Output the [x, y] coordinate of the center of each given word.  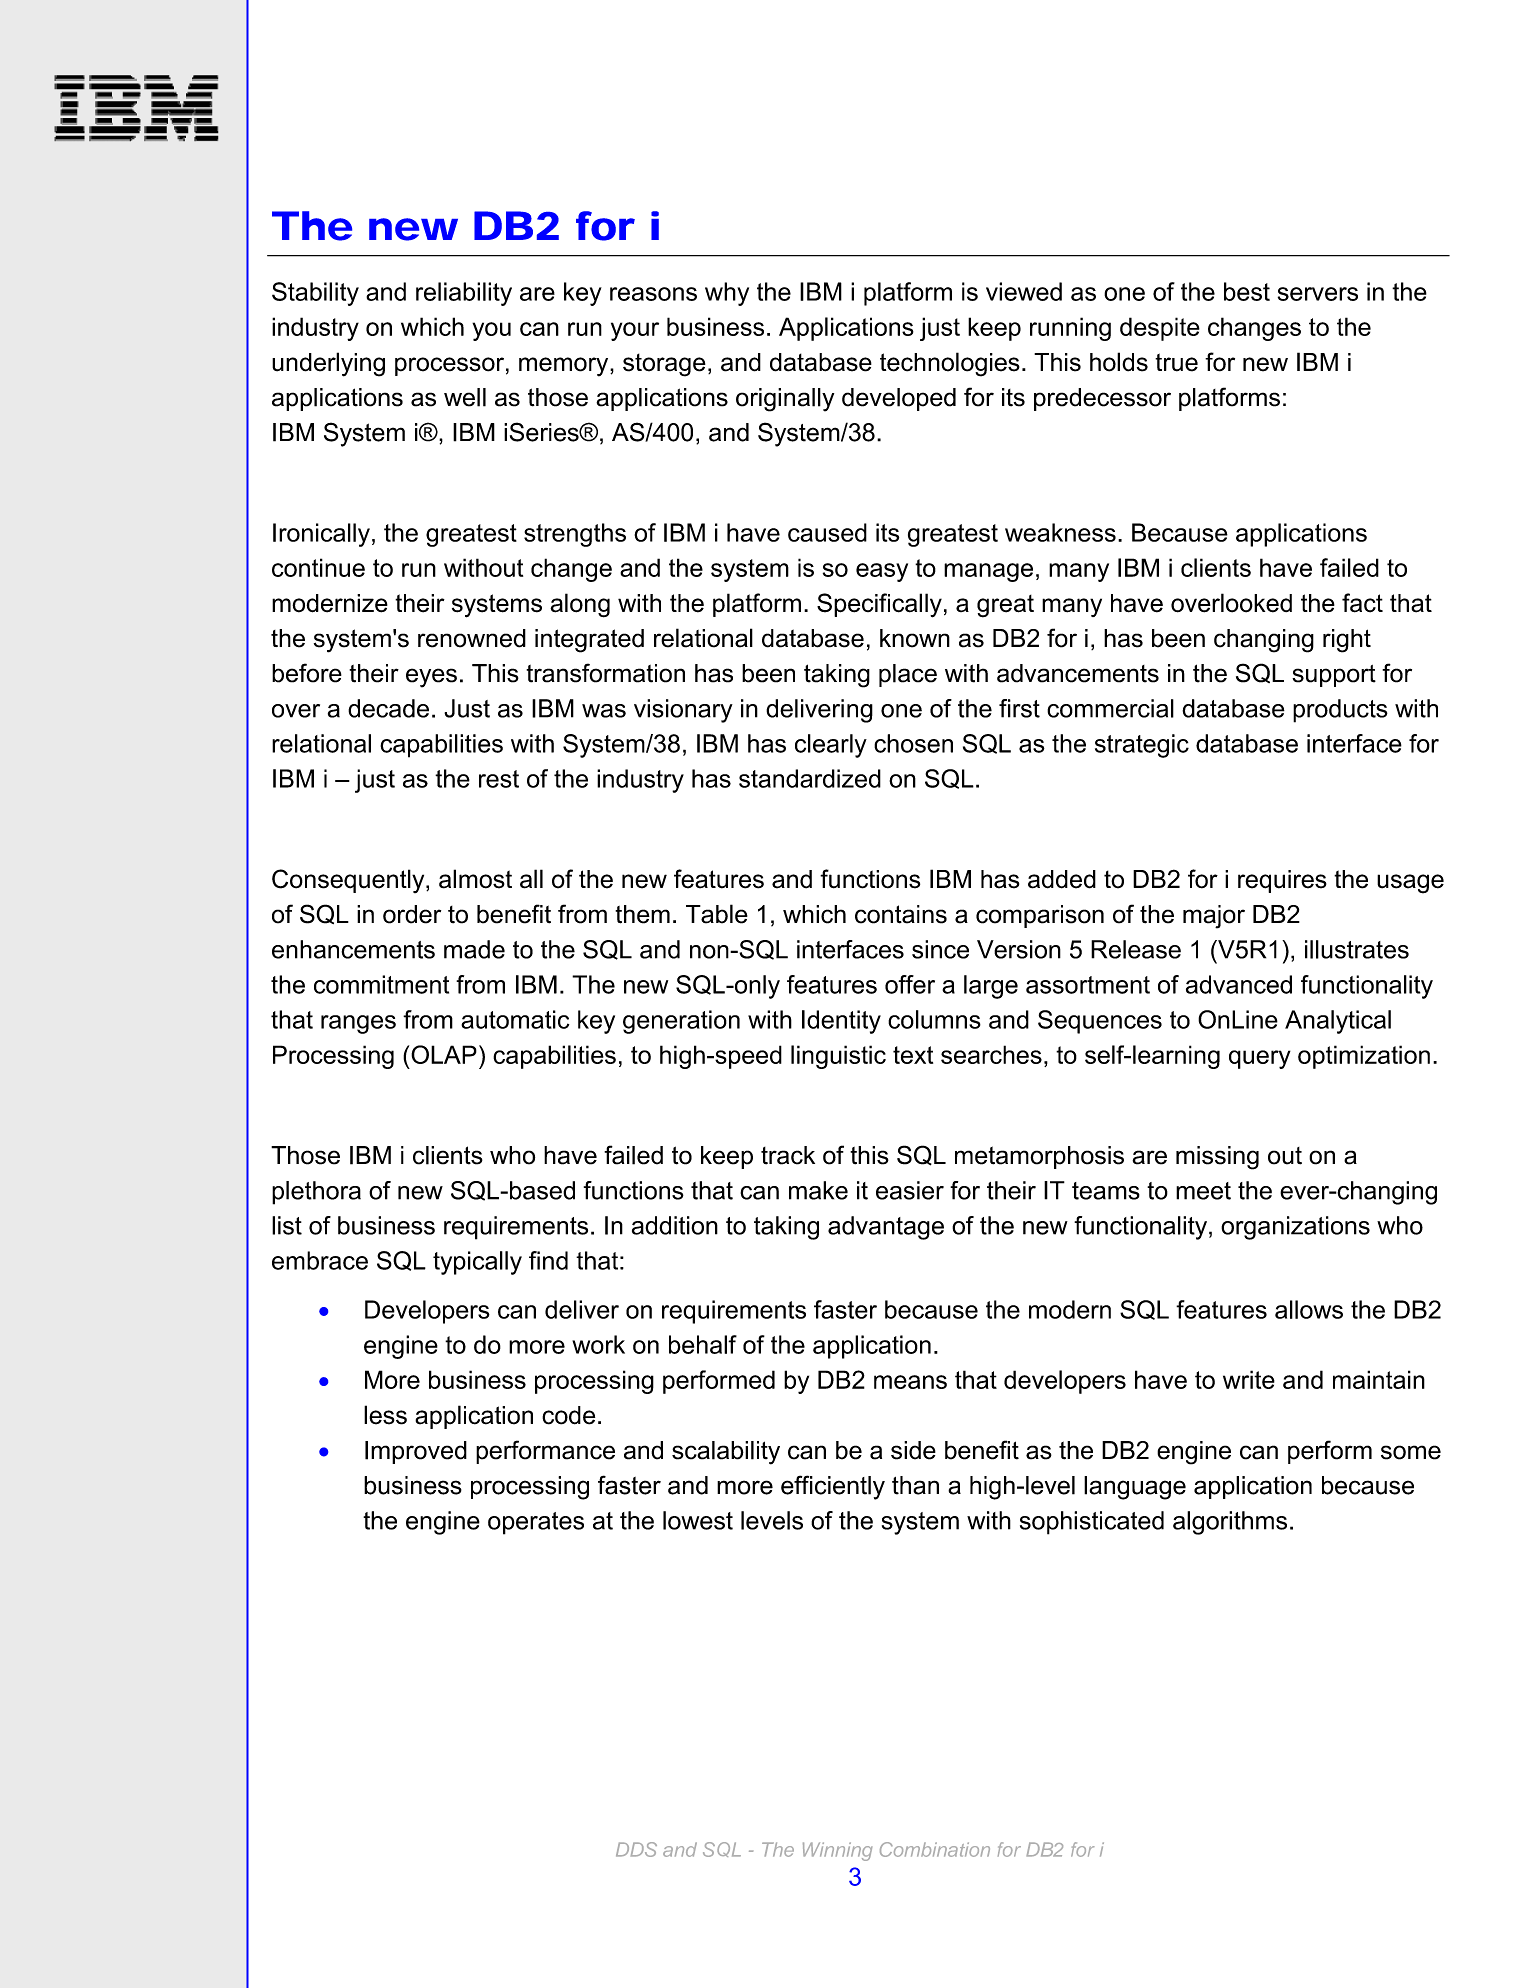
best [1247, 291]
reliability [464, 294]
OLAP [444, 1054]
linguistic [838, 1057]
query [1260, 1059]
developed [899, 399]
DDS [636, 1849]
